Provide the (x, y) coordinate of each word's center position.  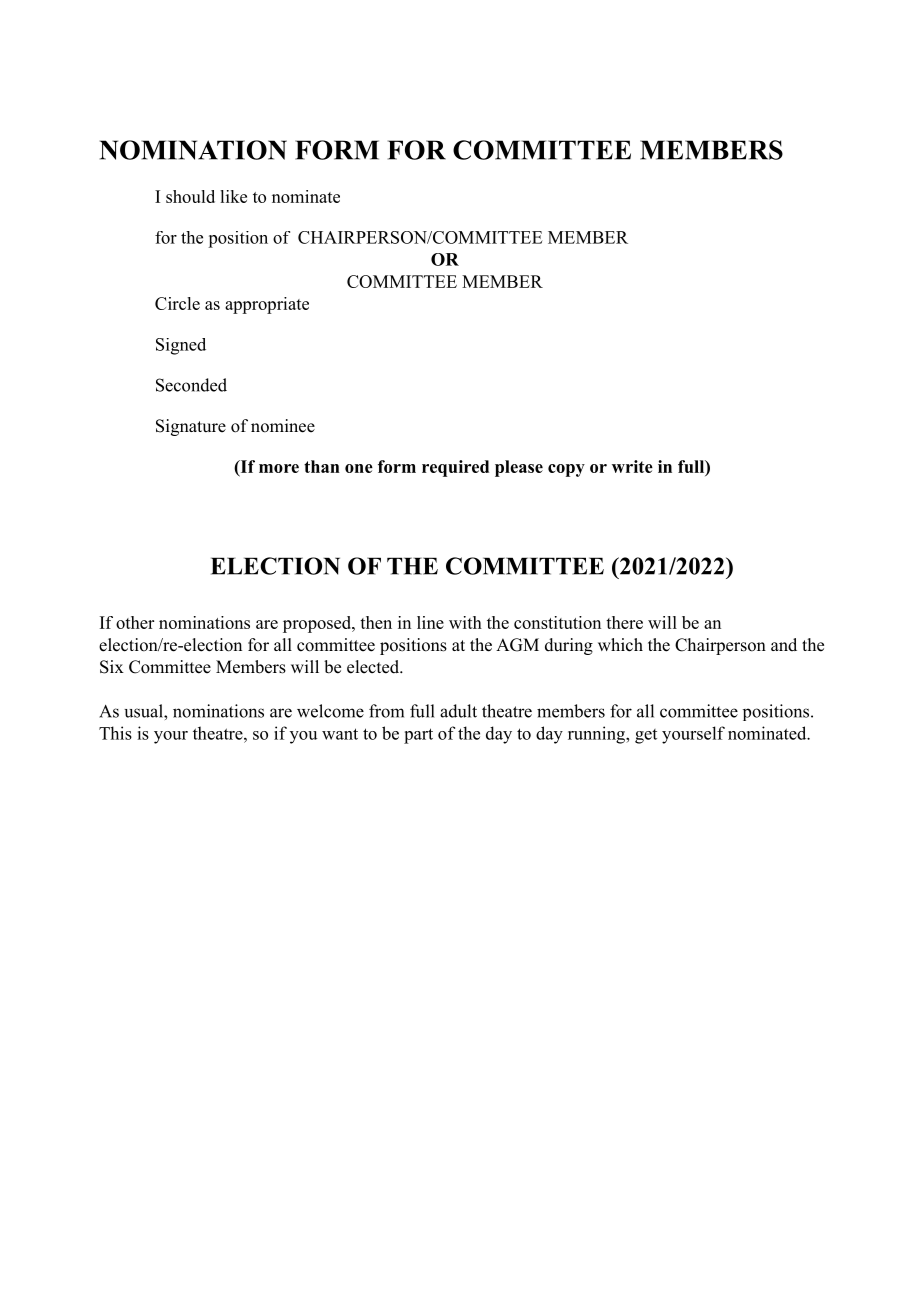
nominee (283, 426)
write (632, 466)
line (430, 622)
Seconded (191, 385)
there (624, 622)
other (135, 622)
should (190, 196)
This (115, 733)
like (233, 196)
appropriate (267, 305)
